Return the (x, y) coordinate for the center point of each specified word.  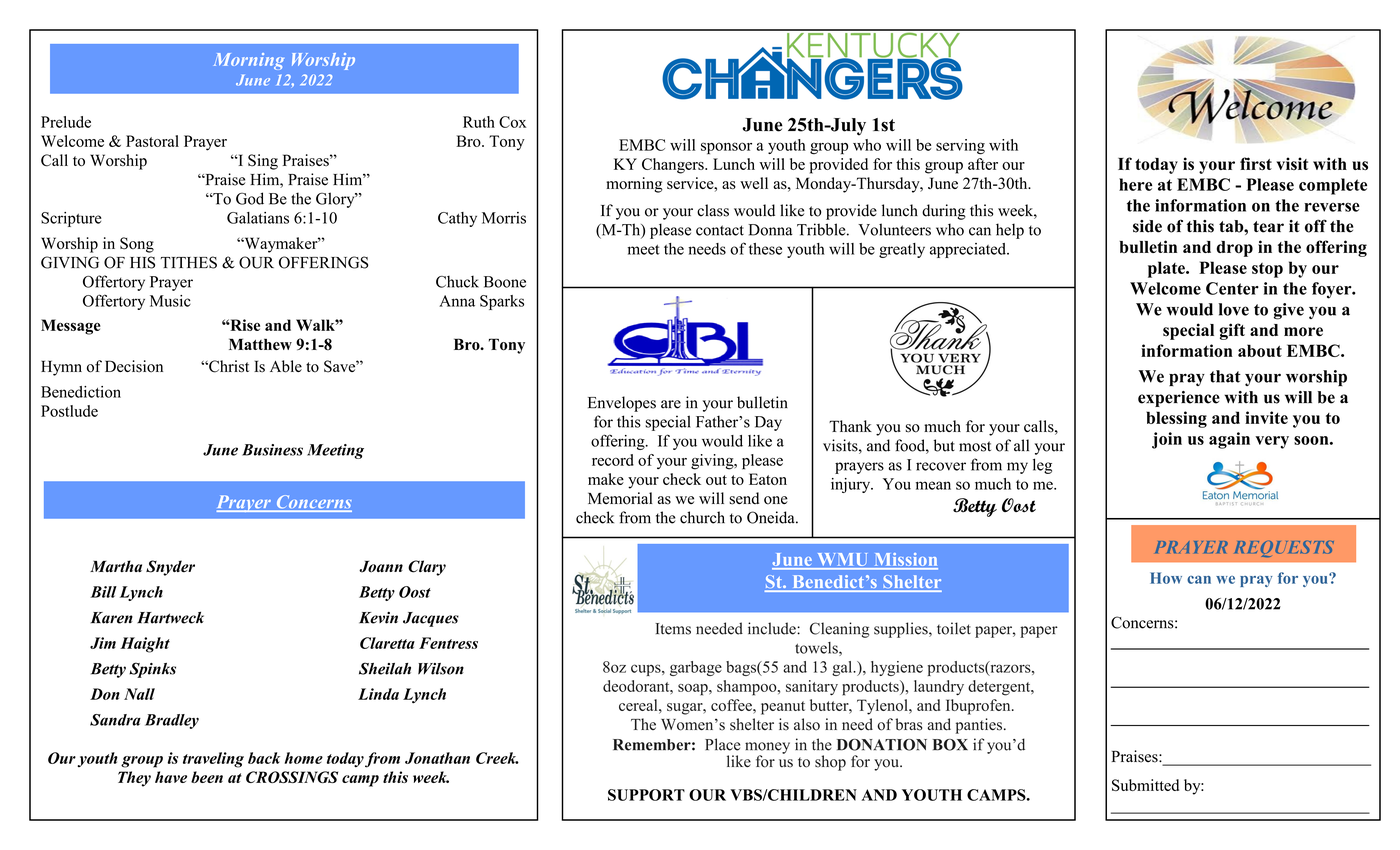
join (1167, 440)
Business (272, 450)
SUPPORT (646, 795)
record (613, 460)
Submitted (1145, 785)
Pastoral (152, 141)
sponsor (726, 148)
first (1256, 164)
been (207, 777)
